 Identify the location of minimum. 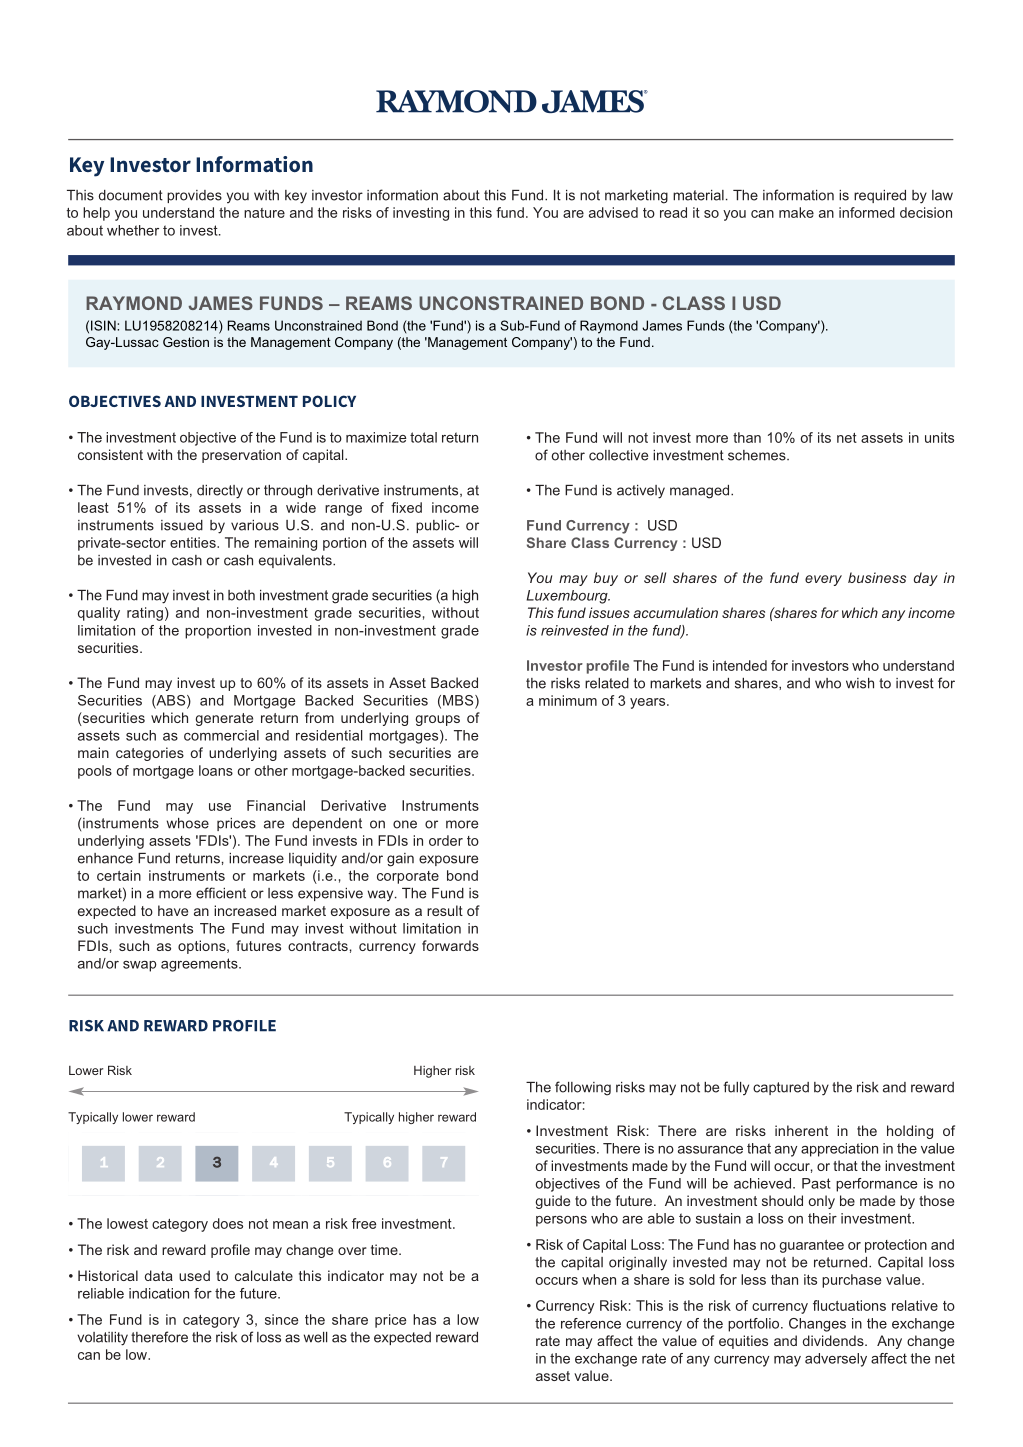
(568, 700).
